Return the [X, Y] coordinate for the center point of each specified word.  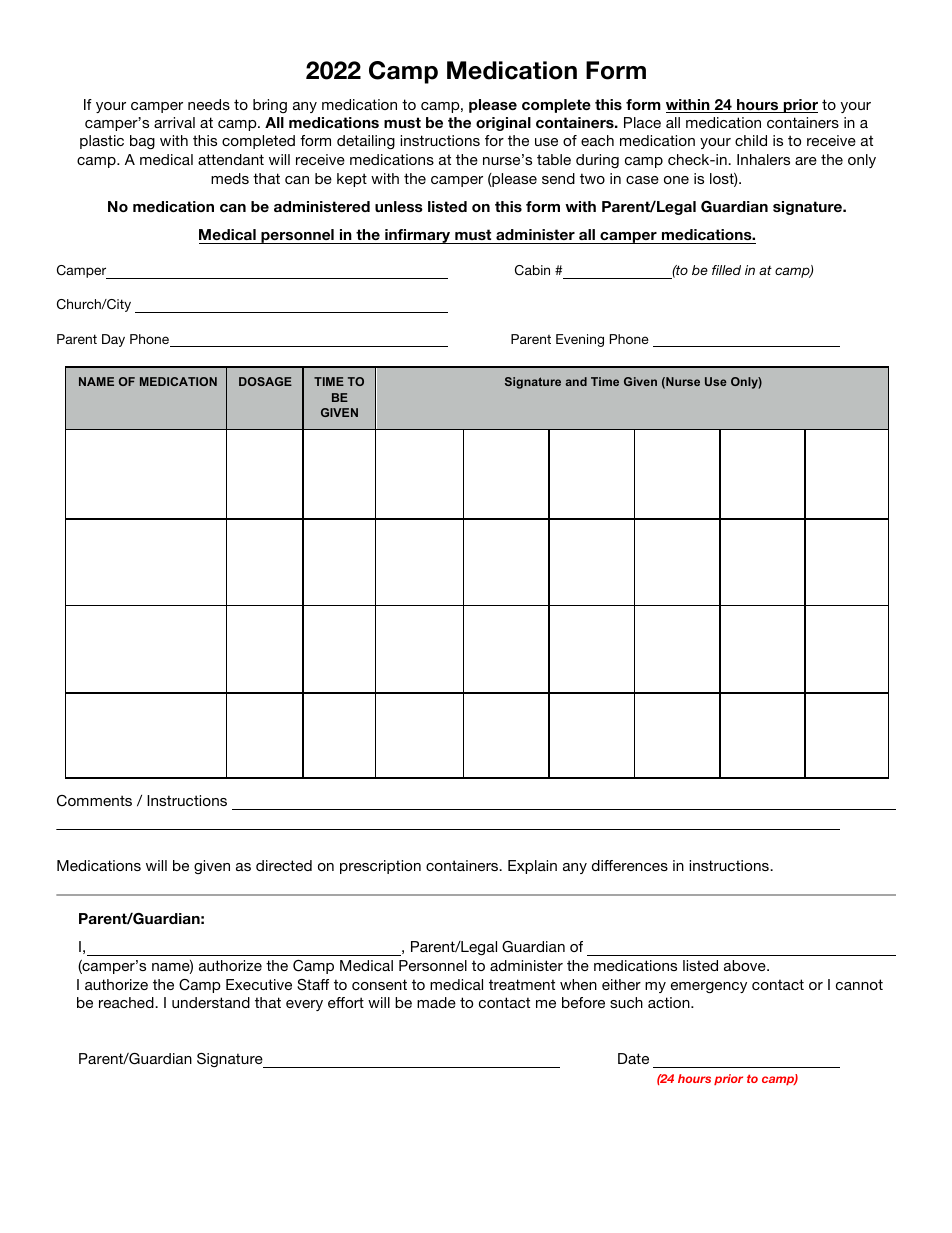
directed [284, 865]
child [751, 140]
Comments [94, 801]
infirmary [418, 236]
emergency [709, 987]
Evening [580, 340]
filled [726, 270]
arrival [174, 122]
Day [113, 340]
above [746, 965]
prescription [380, 867]
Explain [532, 867]
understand [211, 1002]
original [503, 124]
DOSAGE [265, 381]
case [642, 180]
